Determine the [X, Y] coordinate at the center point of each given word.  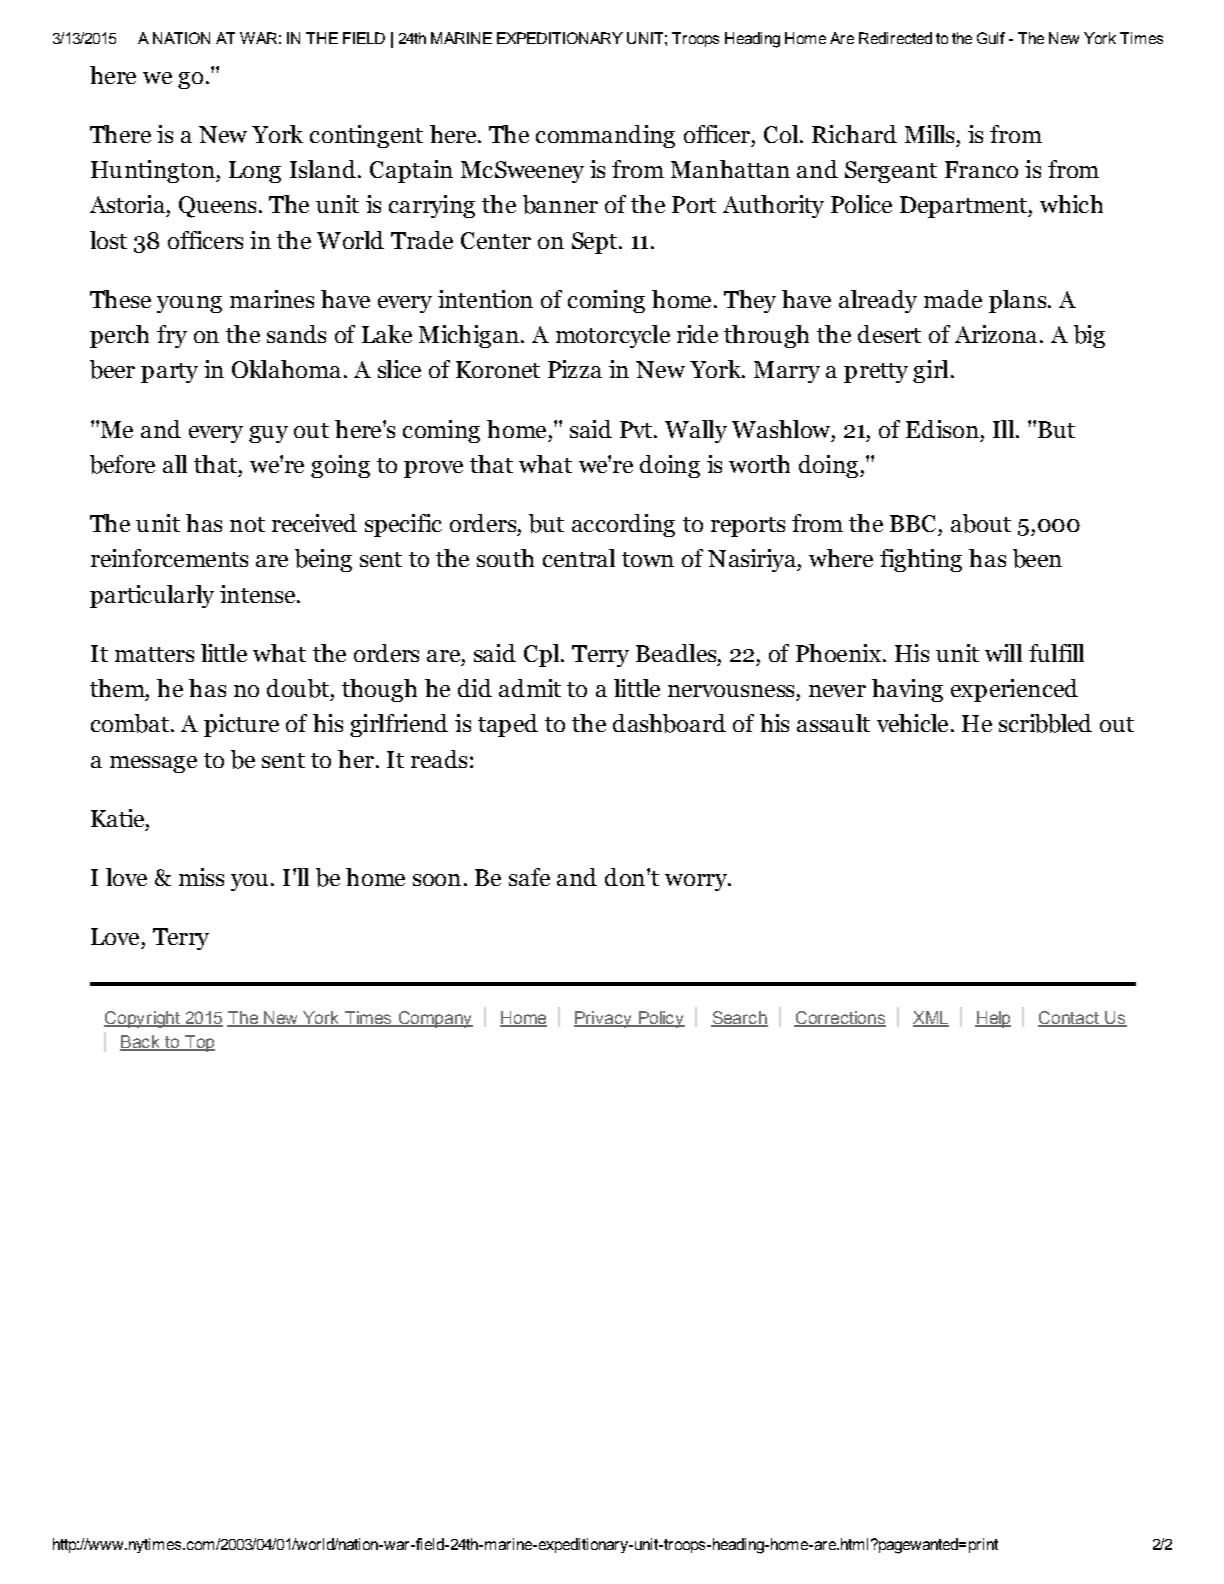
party [169, 373]
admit [530, 688]
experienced [1014, 690]
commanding [605, 136]
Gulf [991, 38]
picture [241, 725]
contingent [366, 136]
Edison [942, 429]
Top [198, 1043]
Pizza [575, 369]
